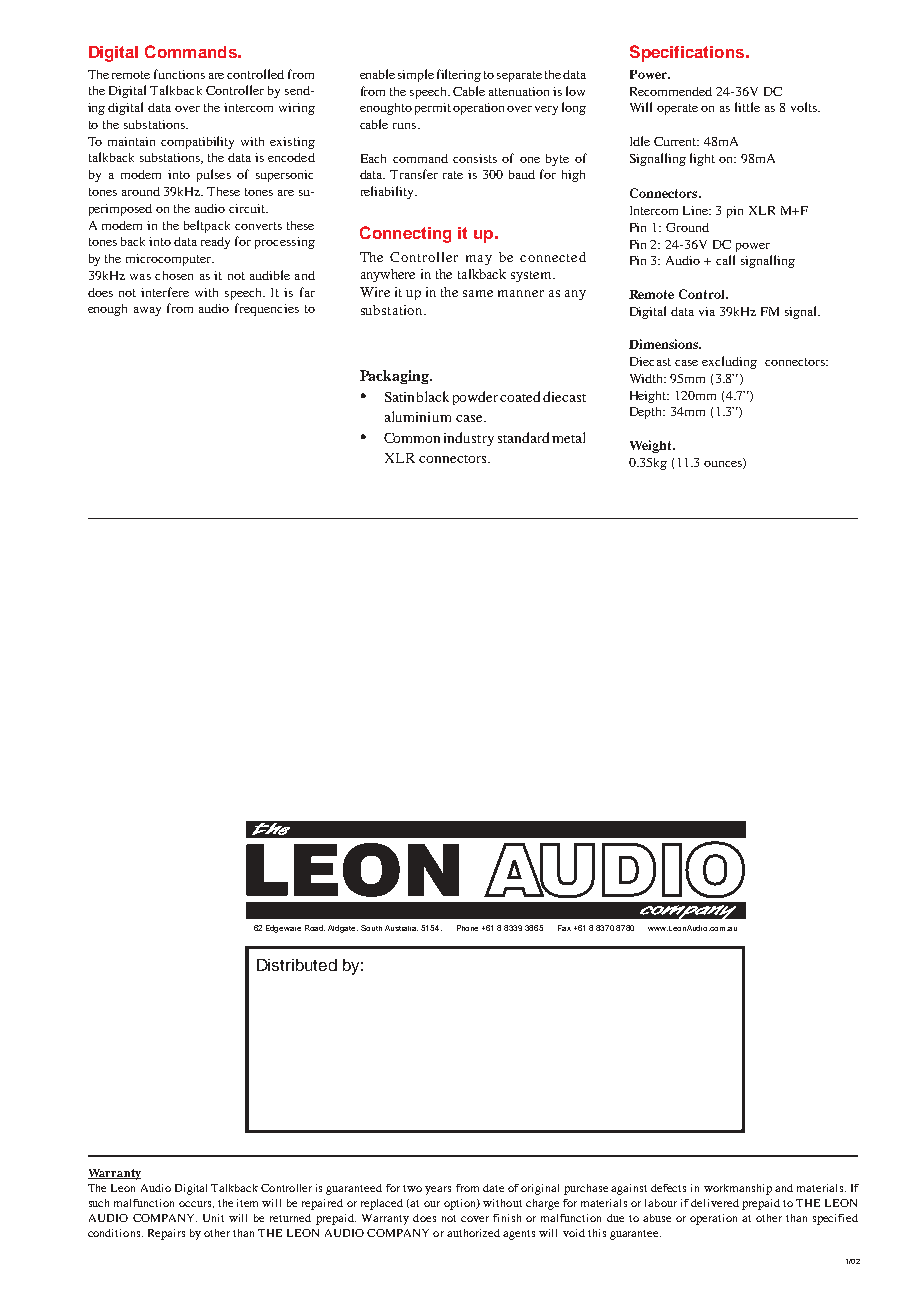  Describe the element at coordinates (459, 75) in the screenshot. I see `filtering` at that location.
